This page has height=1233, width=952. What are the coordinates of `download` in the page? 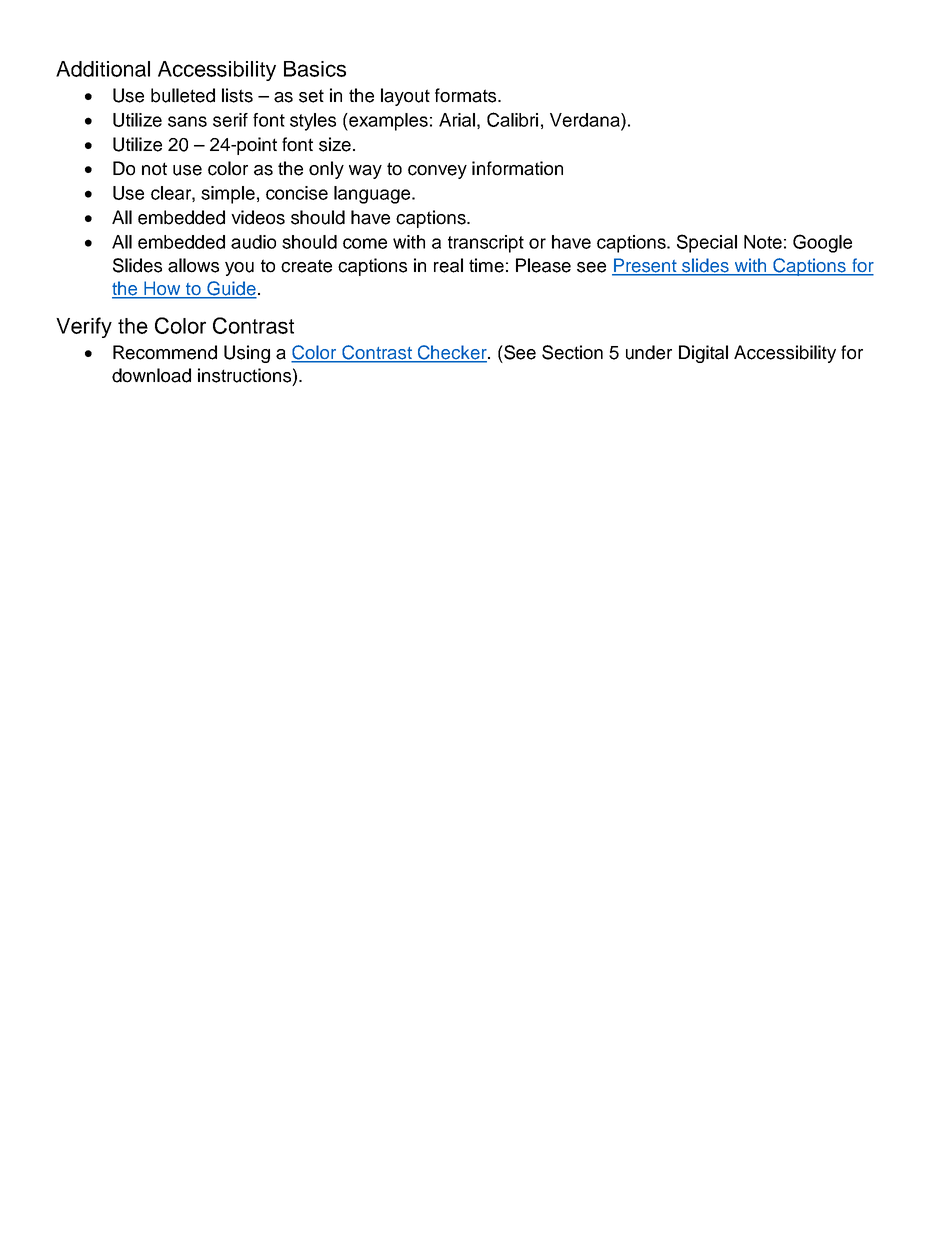 It's located at (151, 375).
